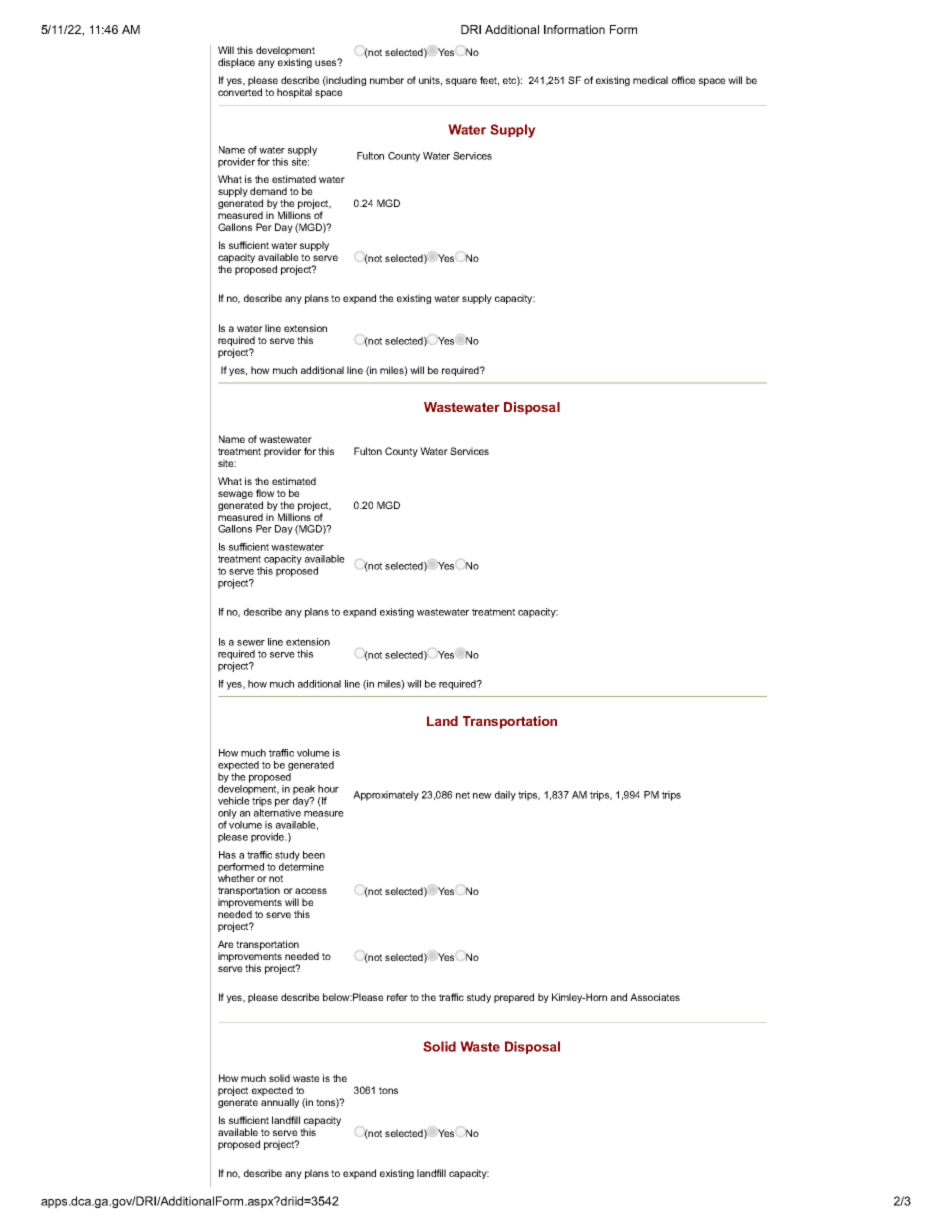 This image has width=952, height=1232. Describe the element at coordinates (294, 93) in the image. I see `hospital` at that location.
